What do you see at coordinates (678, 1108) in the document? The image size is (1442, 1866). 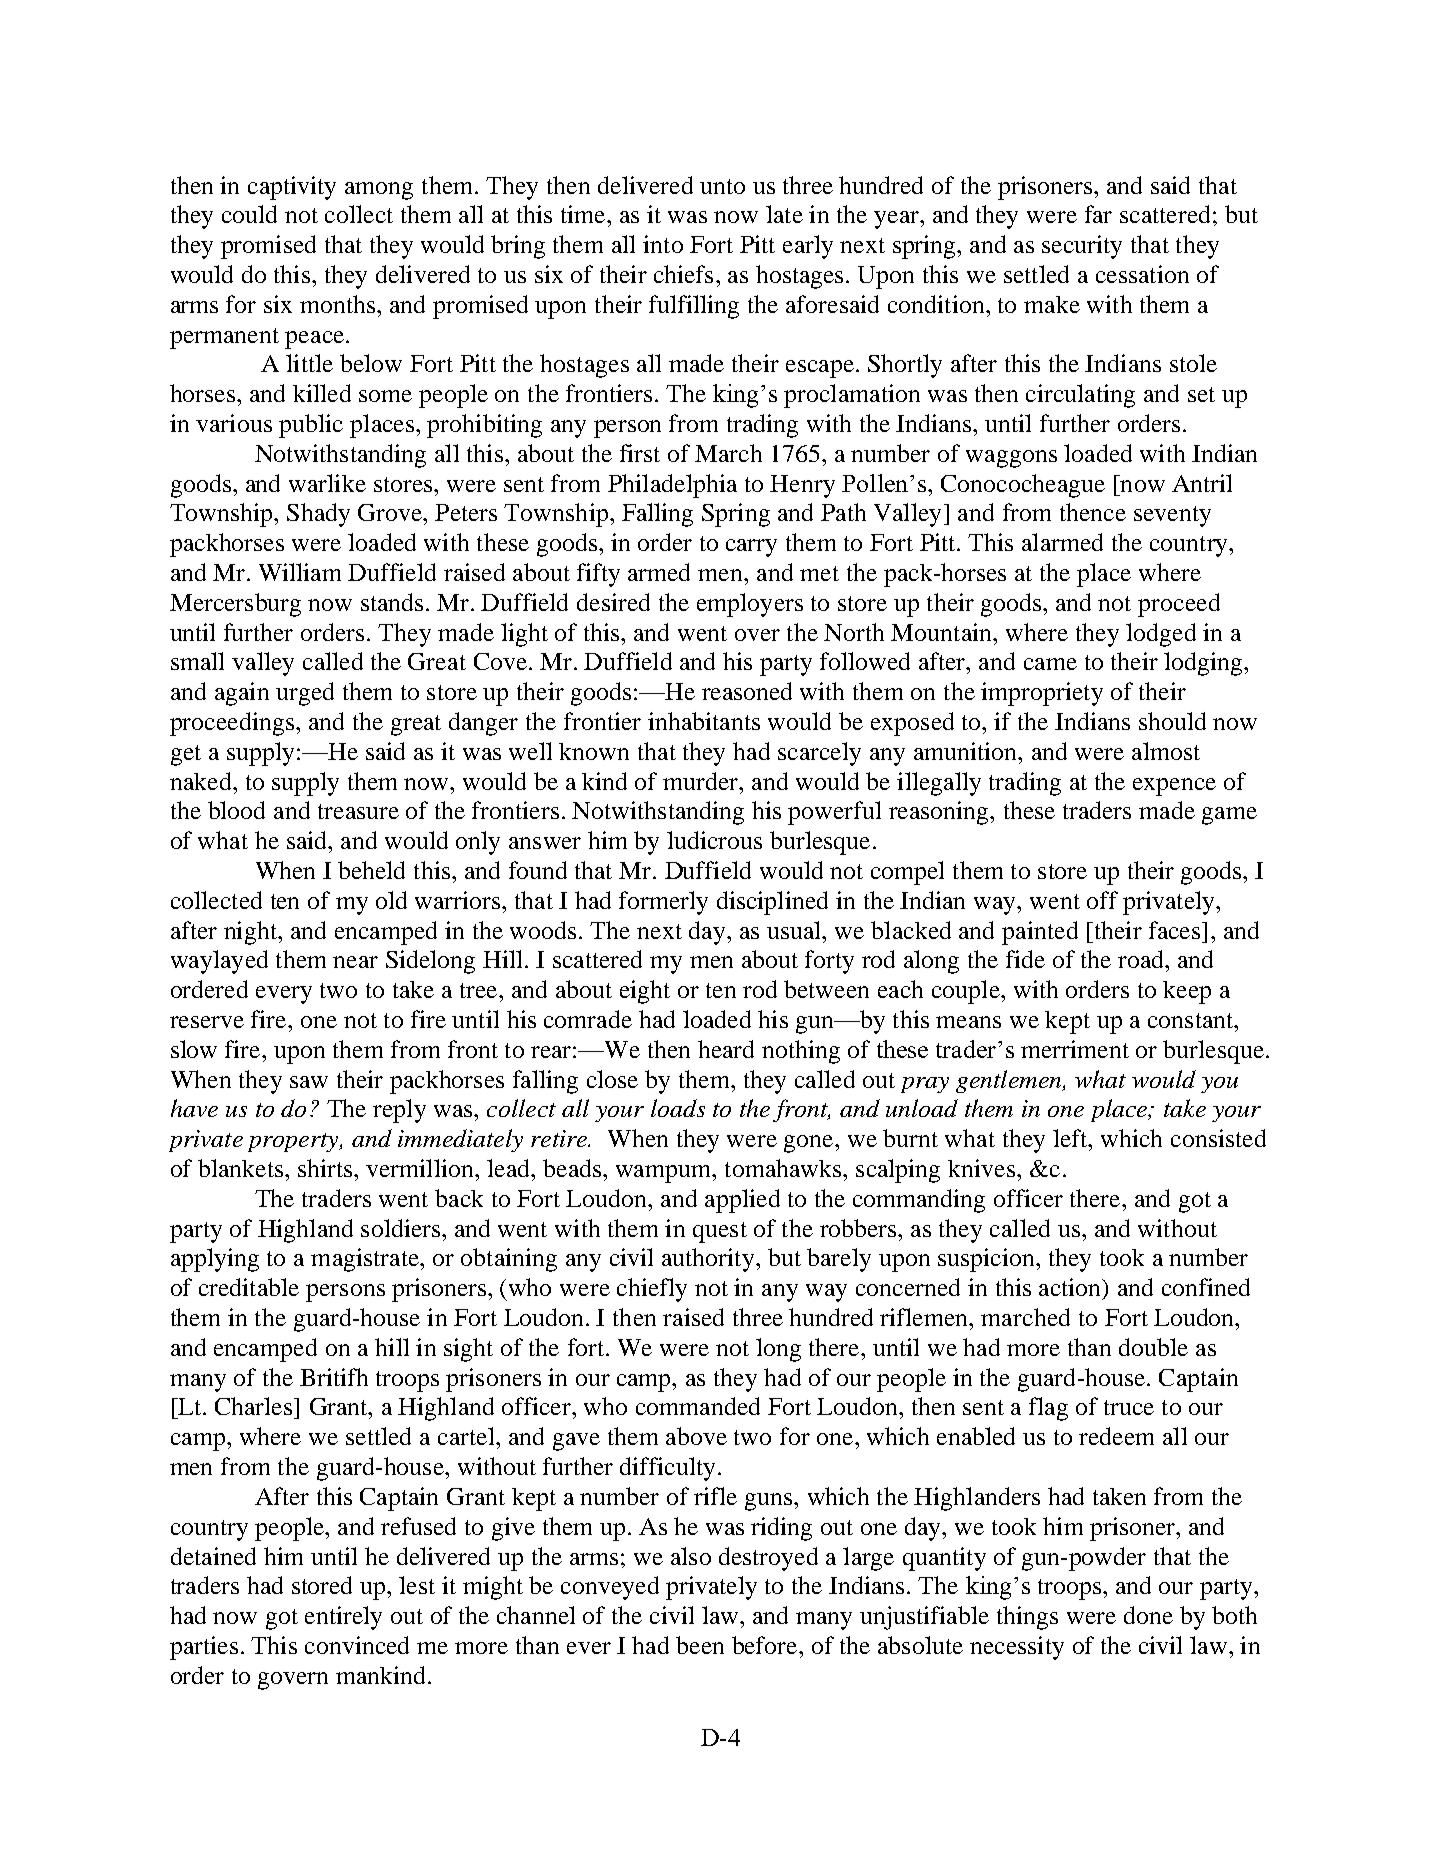 I see `loads` at bounding box center [678, 1108].
